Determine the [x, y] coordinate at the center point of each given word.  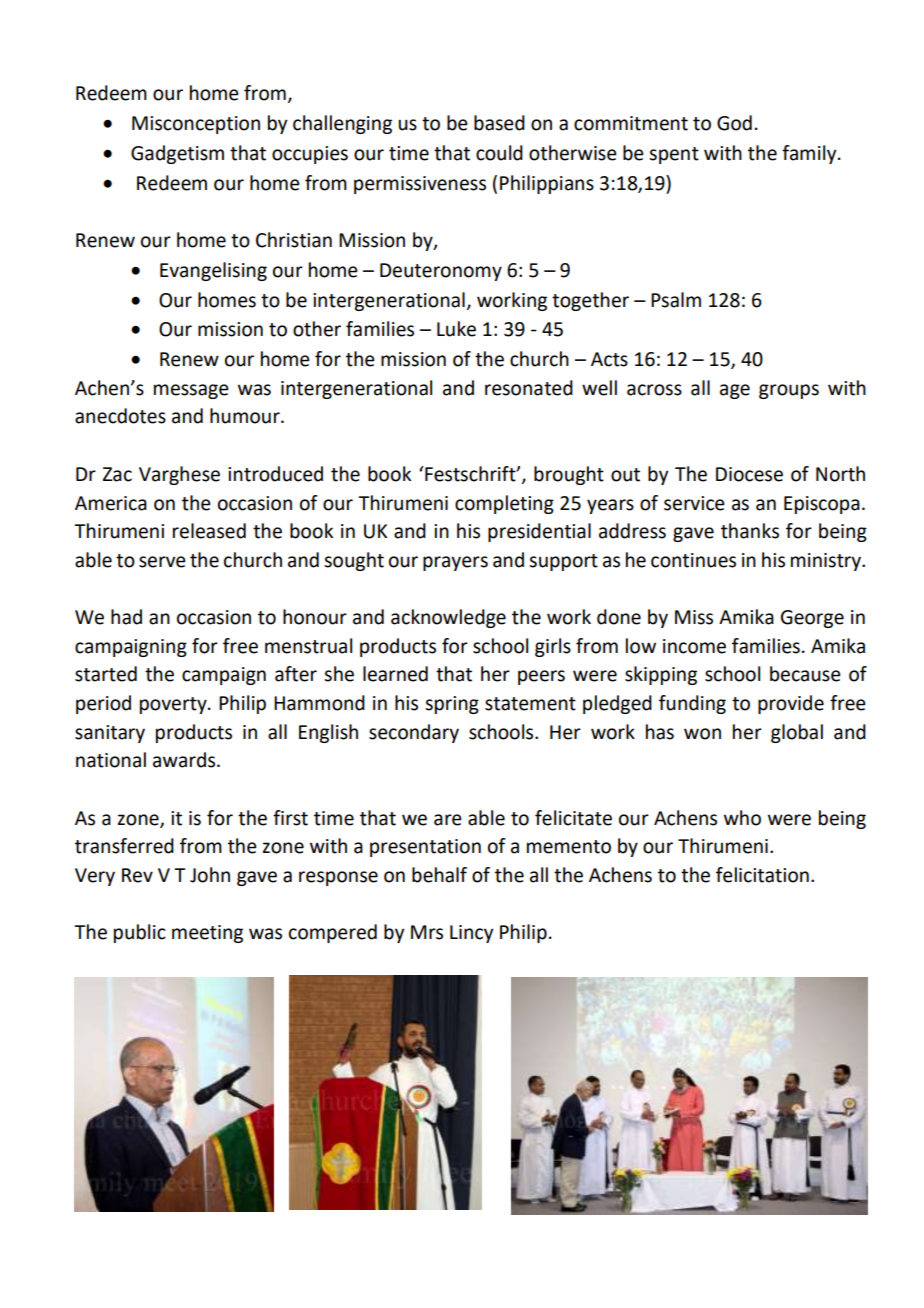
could [499, 153]
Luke [456, 329]
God [734, 123]
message [191, 391]
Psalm [676, 300]
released [209, 531]
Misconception [196, 125]
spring [452, 705]
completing [504, 504]
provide [791, 704]
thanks [750, 531]
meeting [207, 934]
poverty [174, 705]
